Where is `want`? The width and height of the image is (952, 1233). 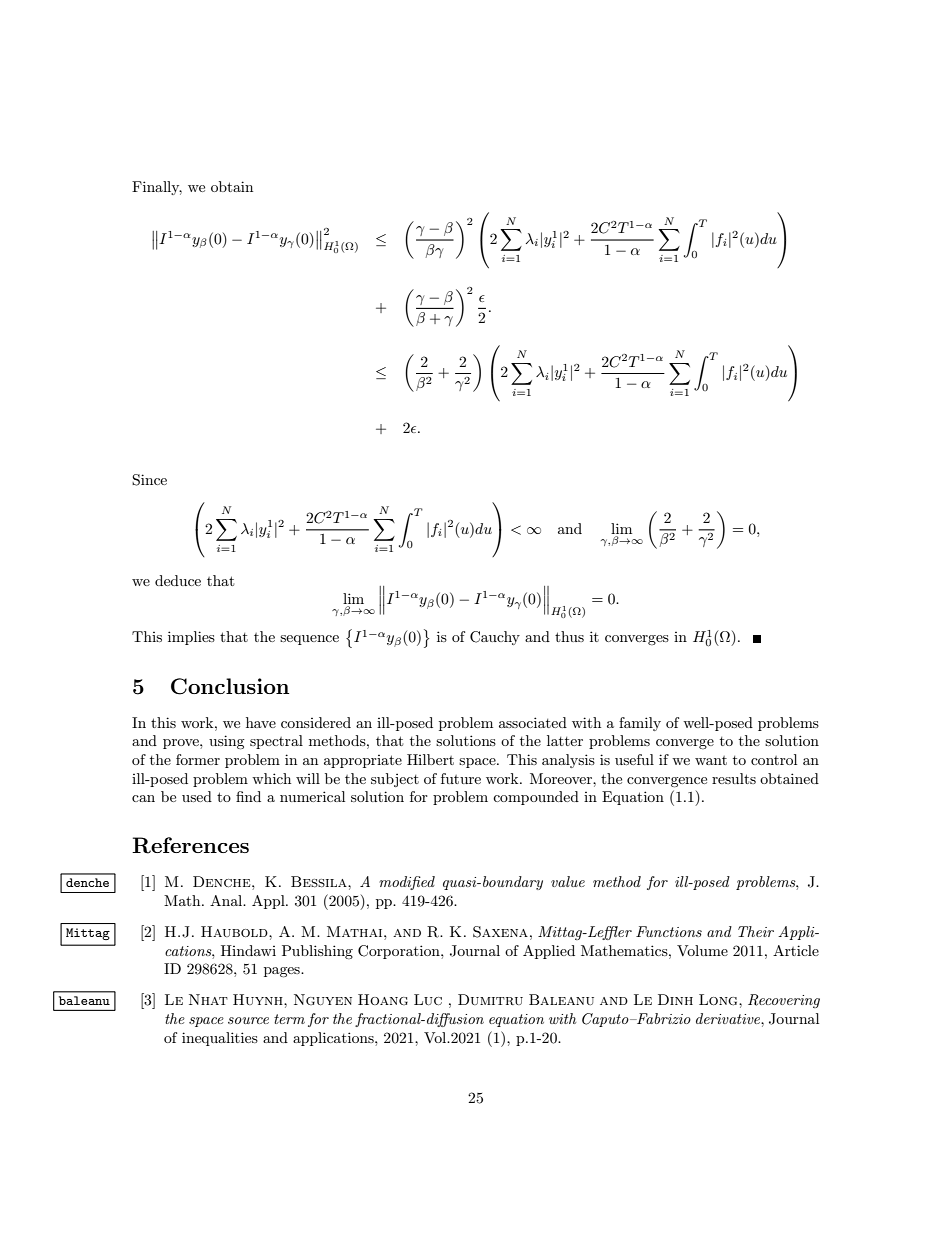 want is located at coordinates (711, 760).
